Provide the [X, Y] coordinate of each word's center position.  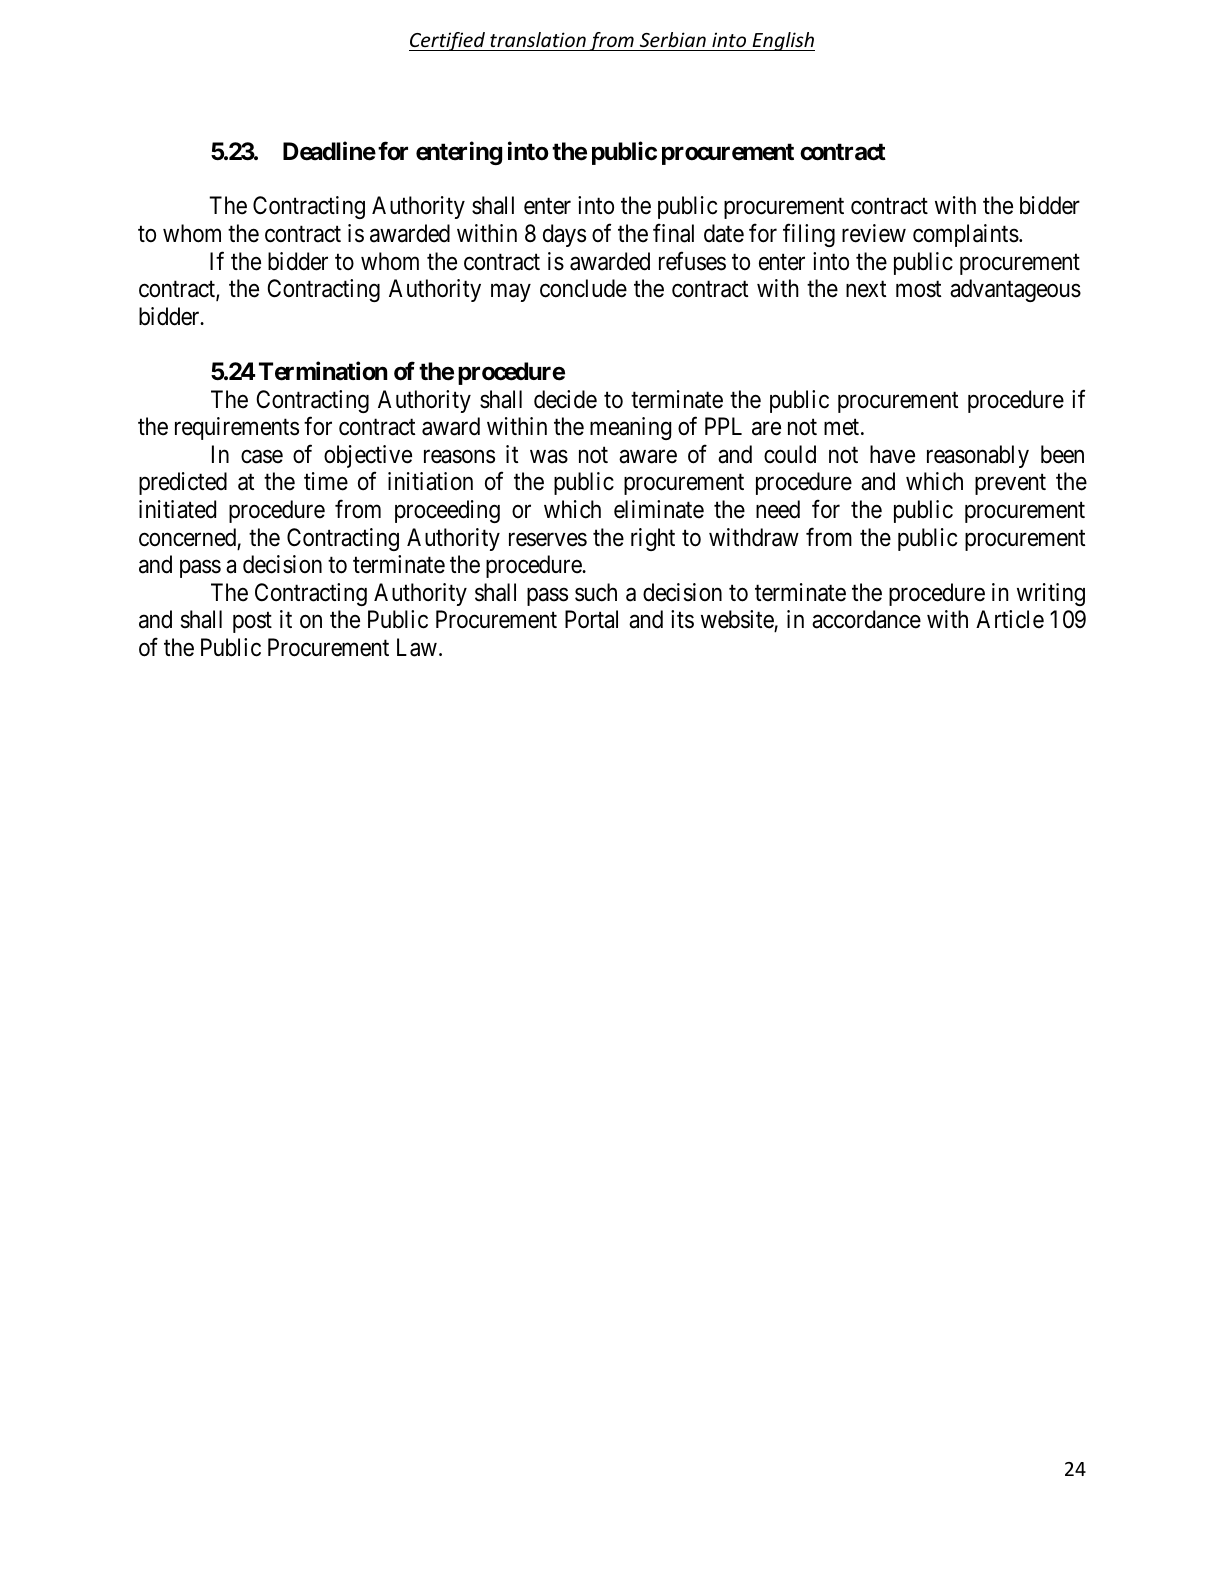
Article [1010, 619]
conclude [583, 288]
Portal [591, 619]
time [326, 481]
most [918, 289]
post [252, 623]
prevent [1010, 485]
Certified [448, 41]
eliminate [659, 509]
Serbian [673, 39]
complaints [966, 235]
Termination [323, 371]
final [673, 233]
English [782, 41]
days [564, 235]
